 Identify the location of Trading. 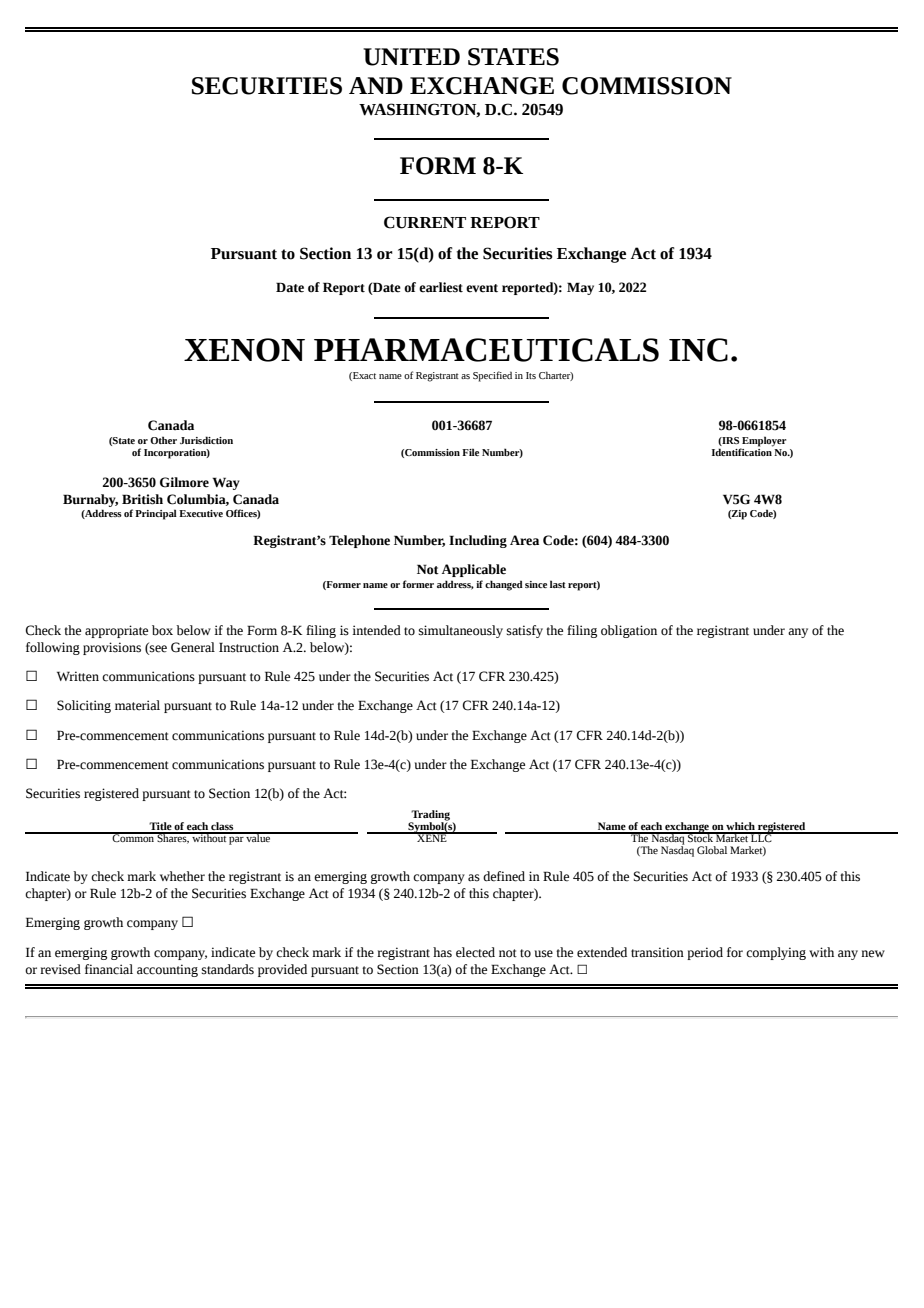
(430, 816).
